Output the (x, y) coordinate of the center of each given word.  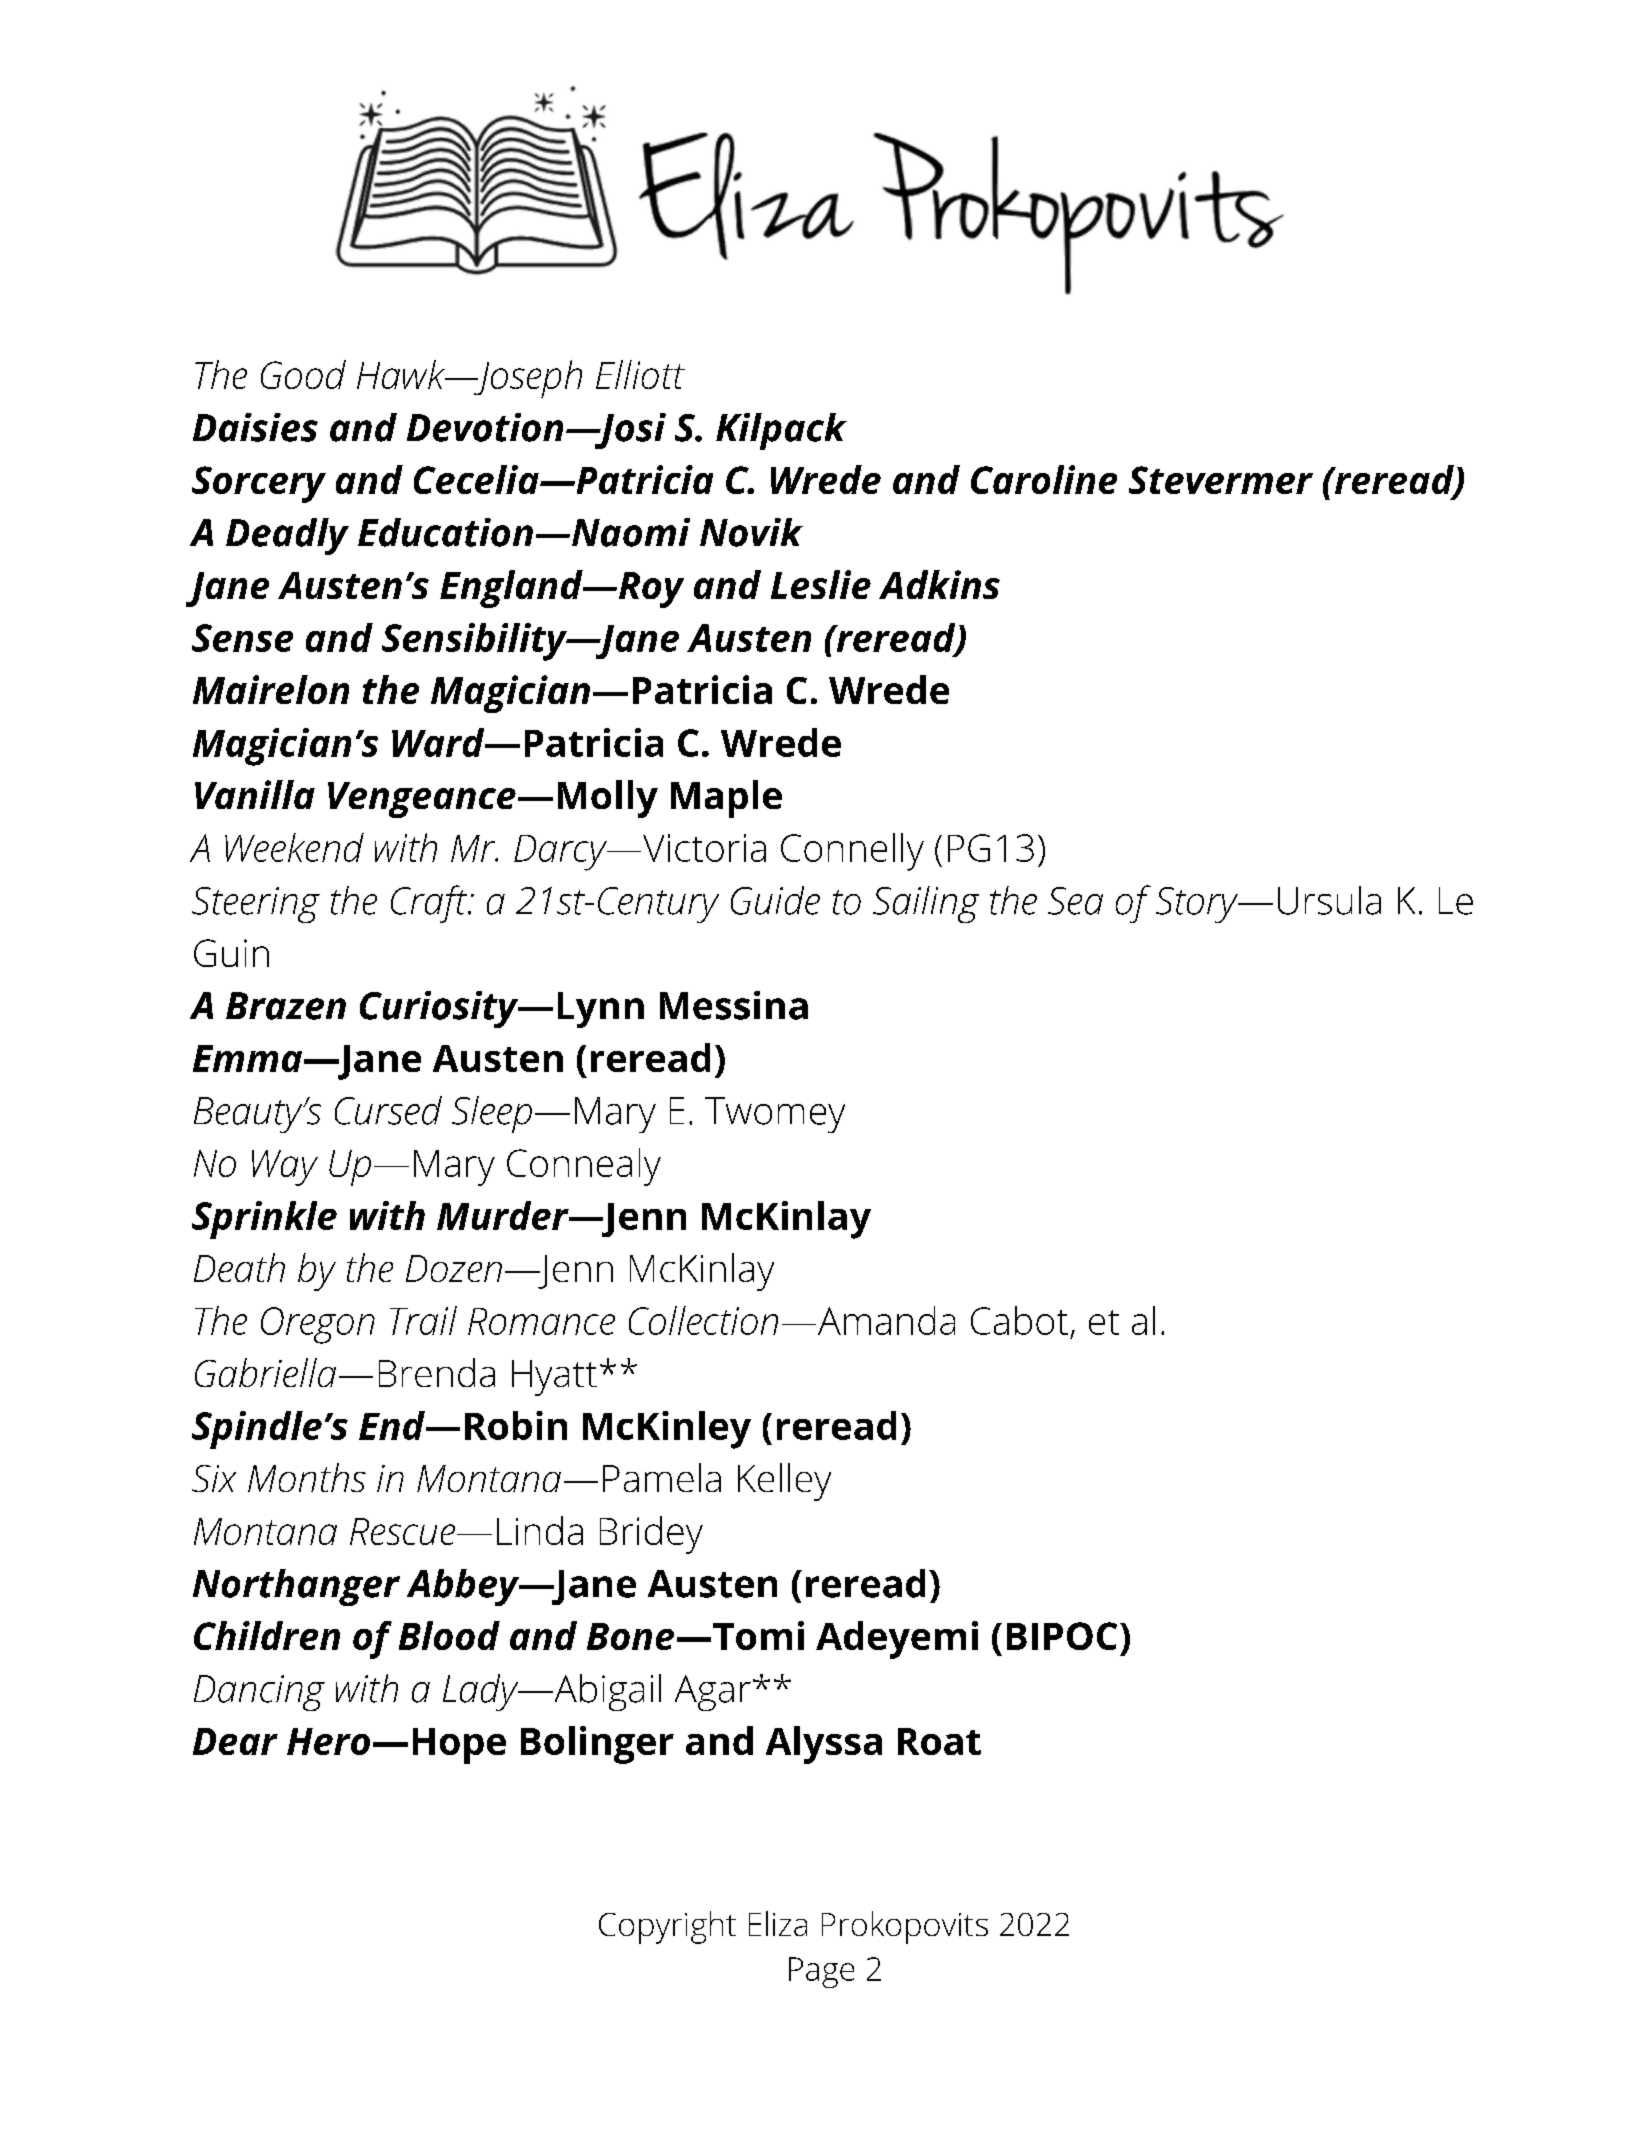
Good (303, 374)
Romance (541, 1321)
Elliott (640, 374)
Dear (235, 1741)
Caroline (1044, 479)
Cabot (1019, 1320)
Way (285, 1168)
